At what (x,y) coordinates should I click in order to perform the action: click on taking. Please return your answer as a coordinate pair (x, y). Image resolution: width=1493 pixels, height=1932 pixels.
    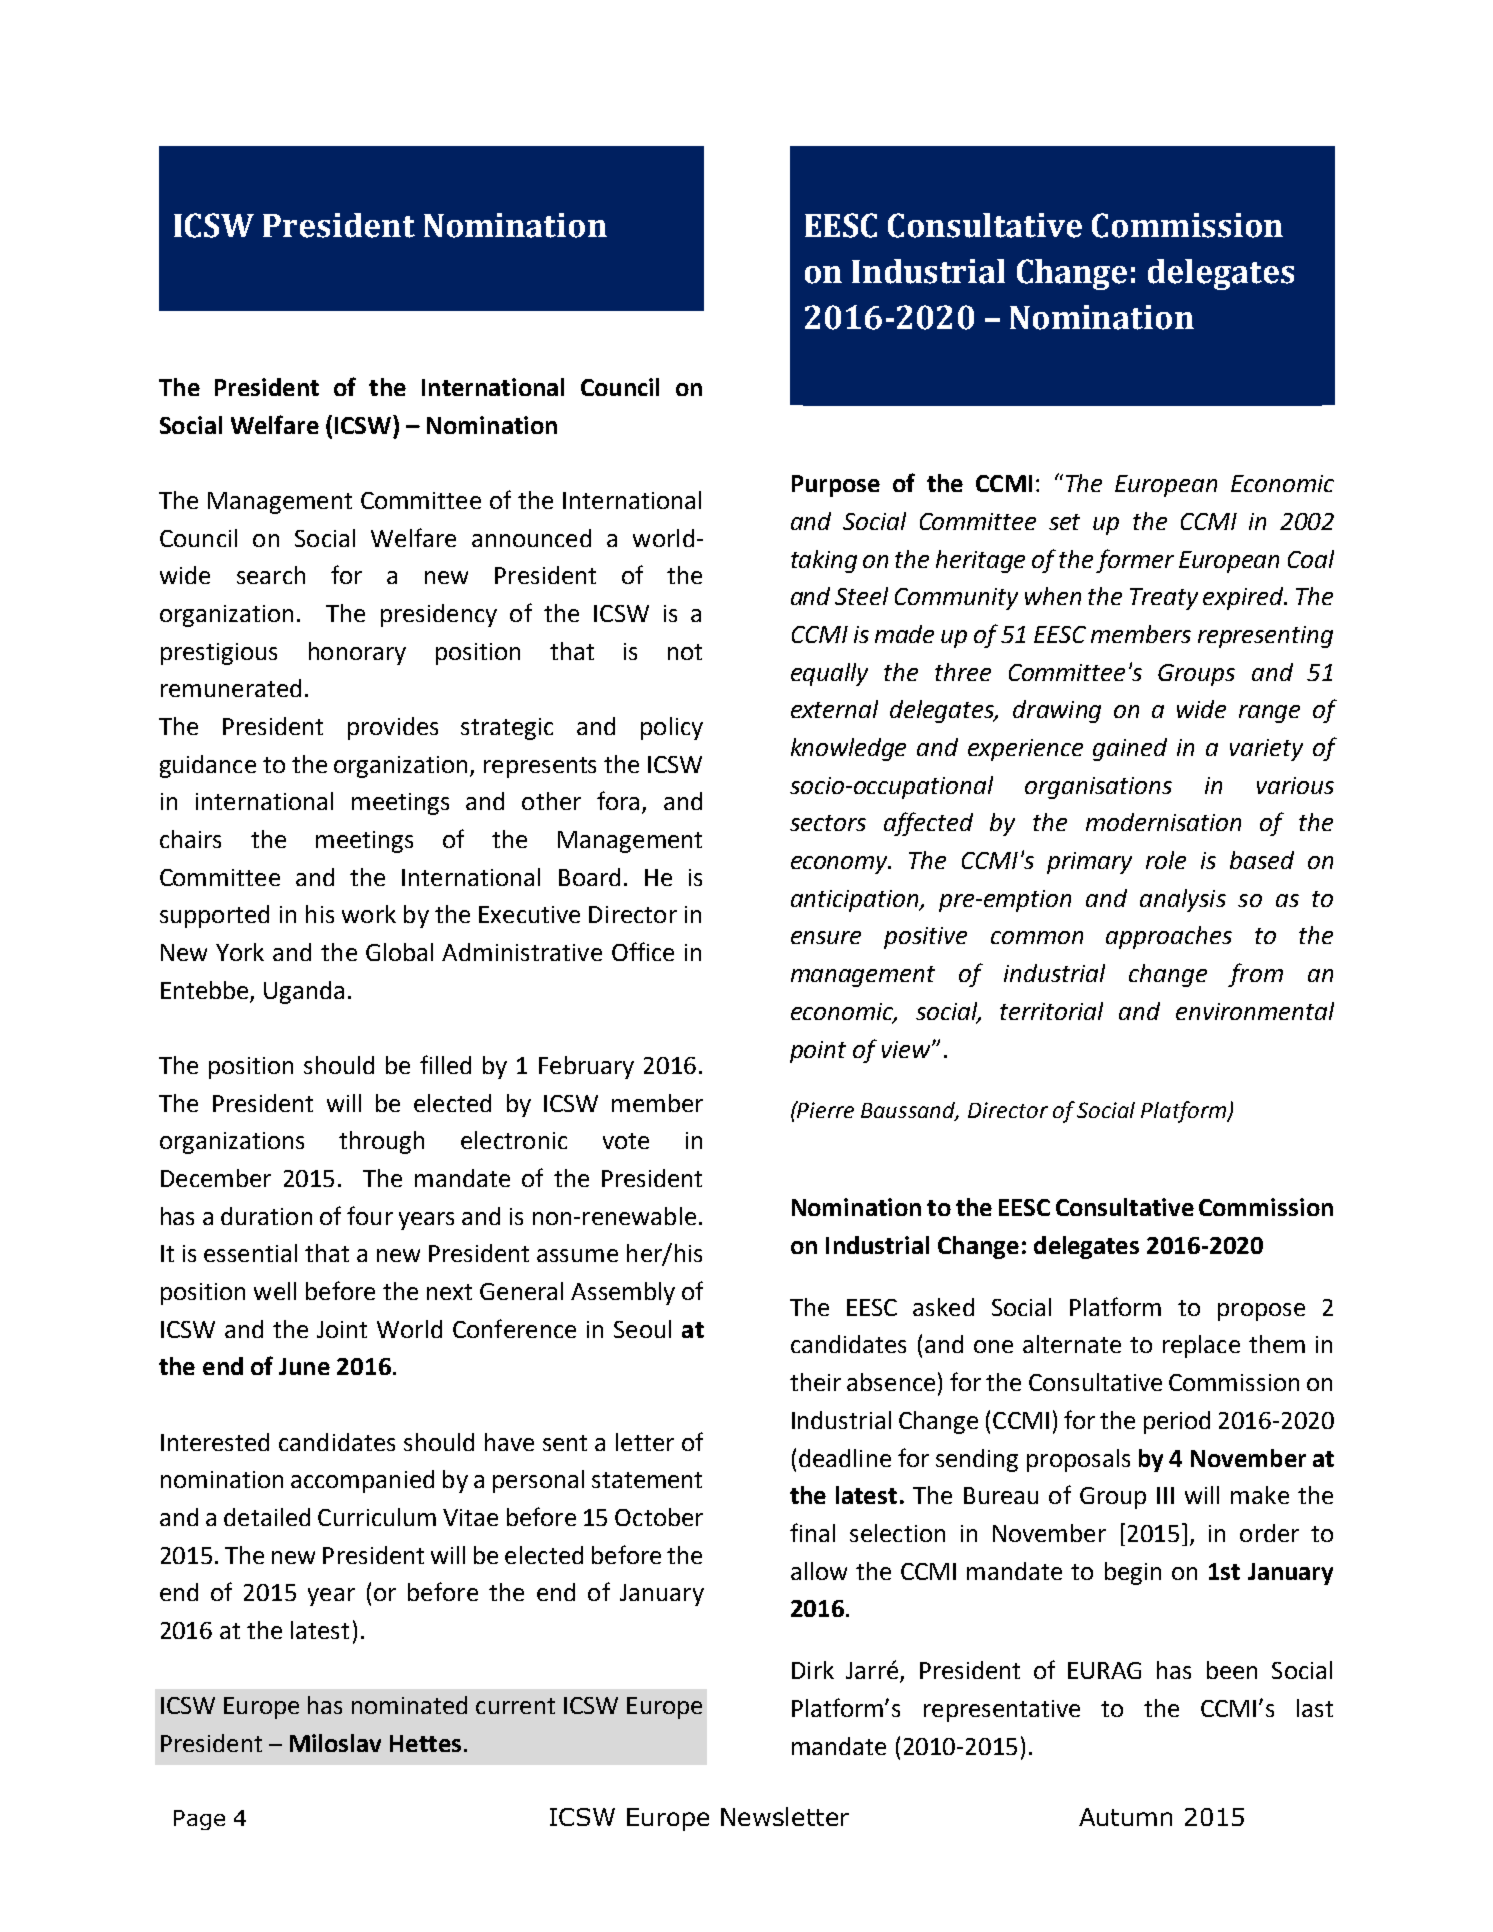
    Looking at the image, I should click on (824, 561).
